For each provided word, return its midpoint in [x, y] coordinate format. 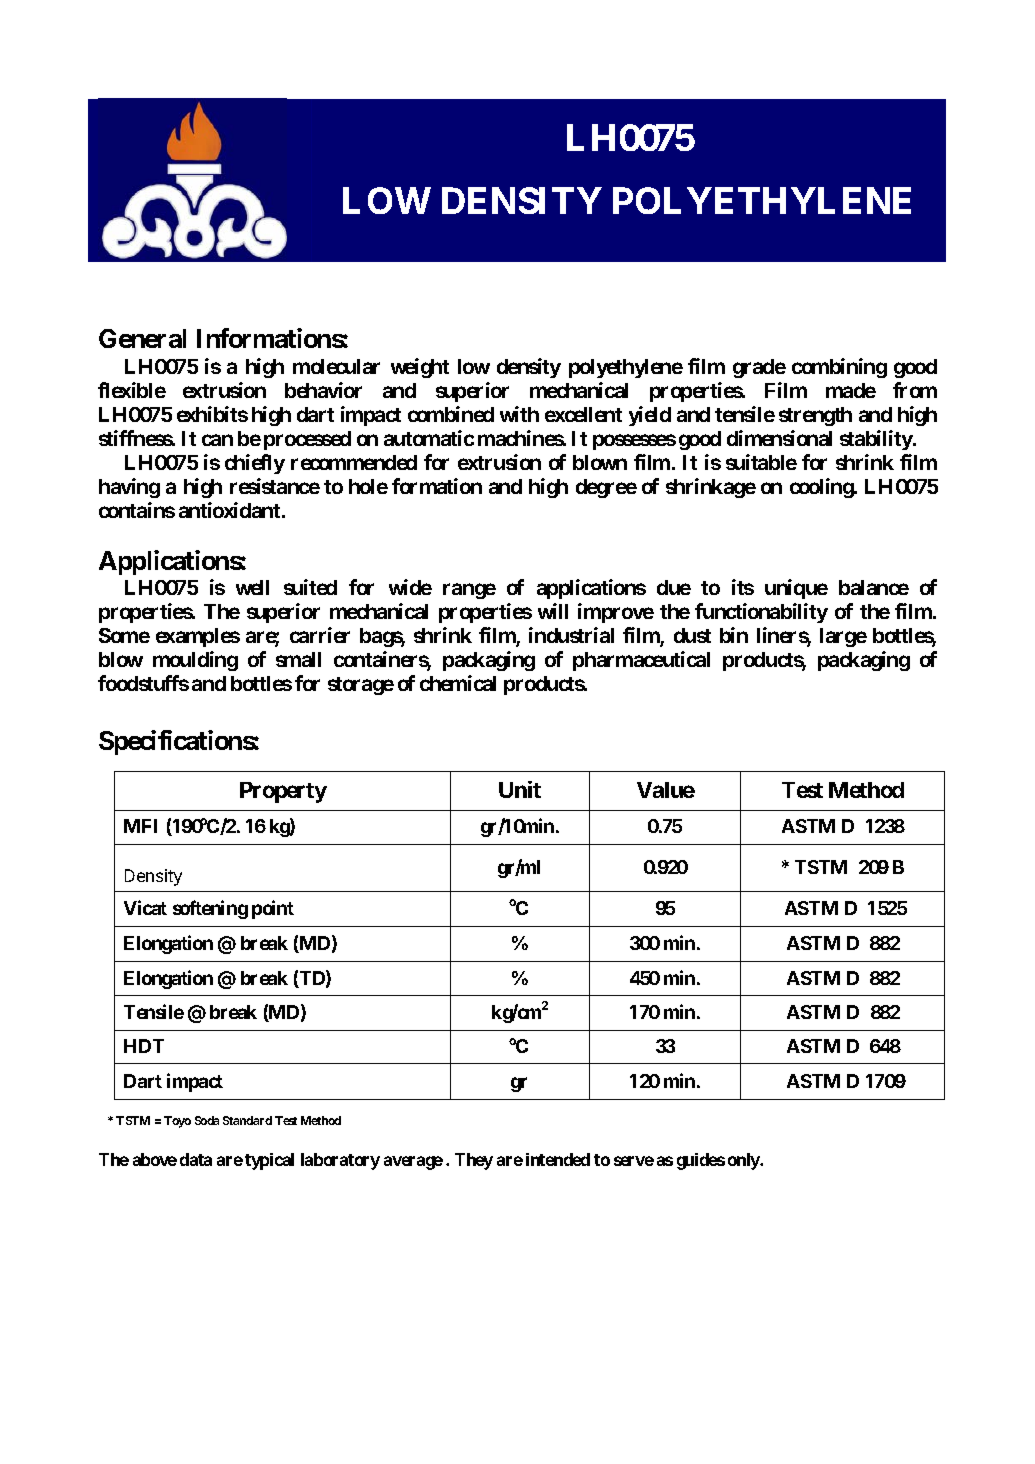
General [142, 338]
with [519, 414]
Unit [520, 789]
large [843, 637]
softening [210, 909]
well [252, 587]
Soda [207, 1120]
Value [666, 790]
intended [558, 1159]
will [553, 611]
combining [839, 368]
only [745, 1161]
